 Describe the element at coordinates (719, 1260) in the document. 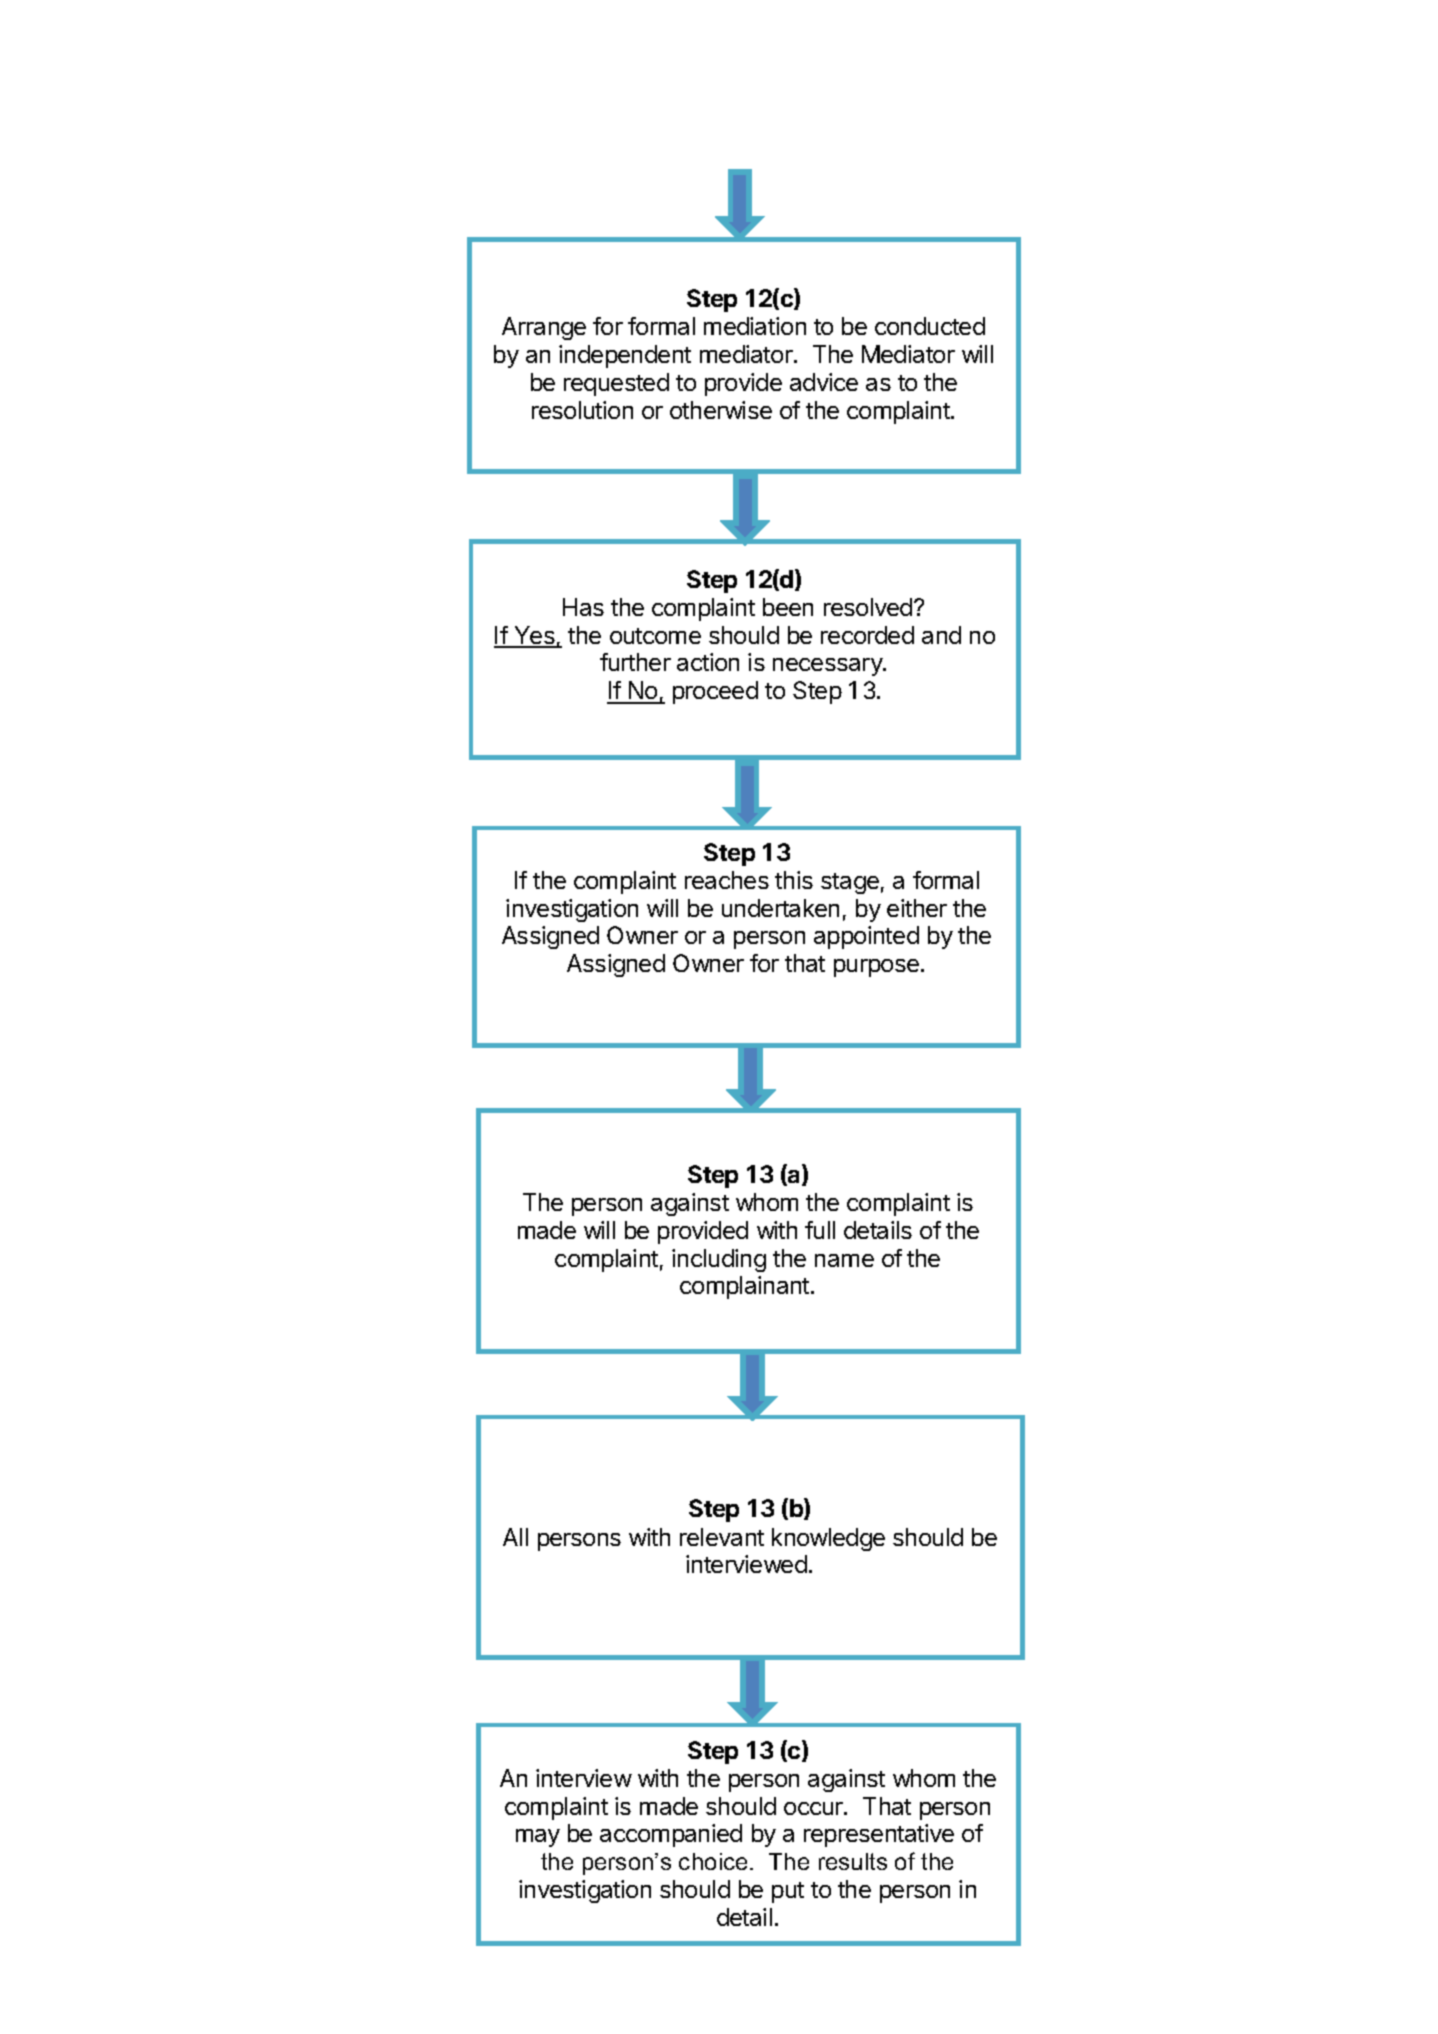

I see `including` at that location.
